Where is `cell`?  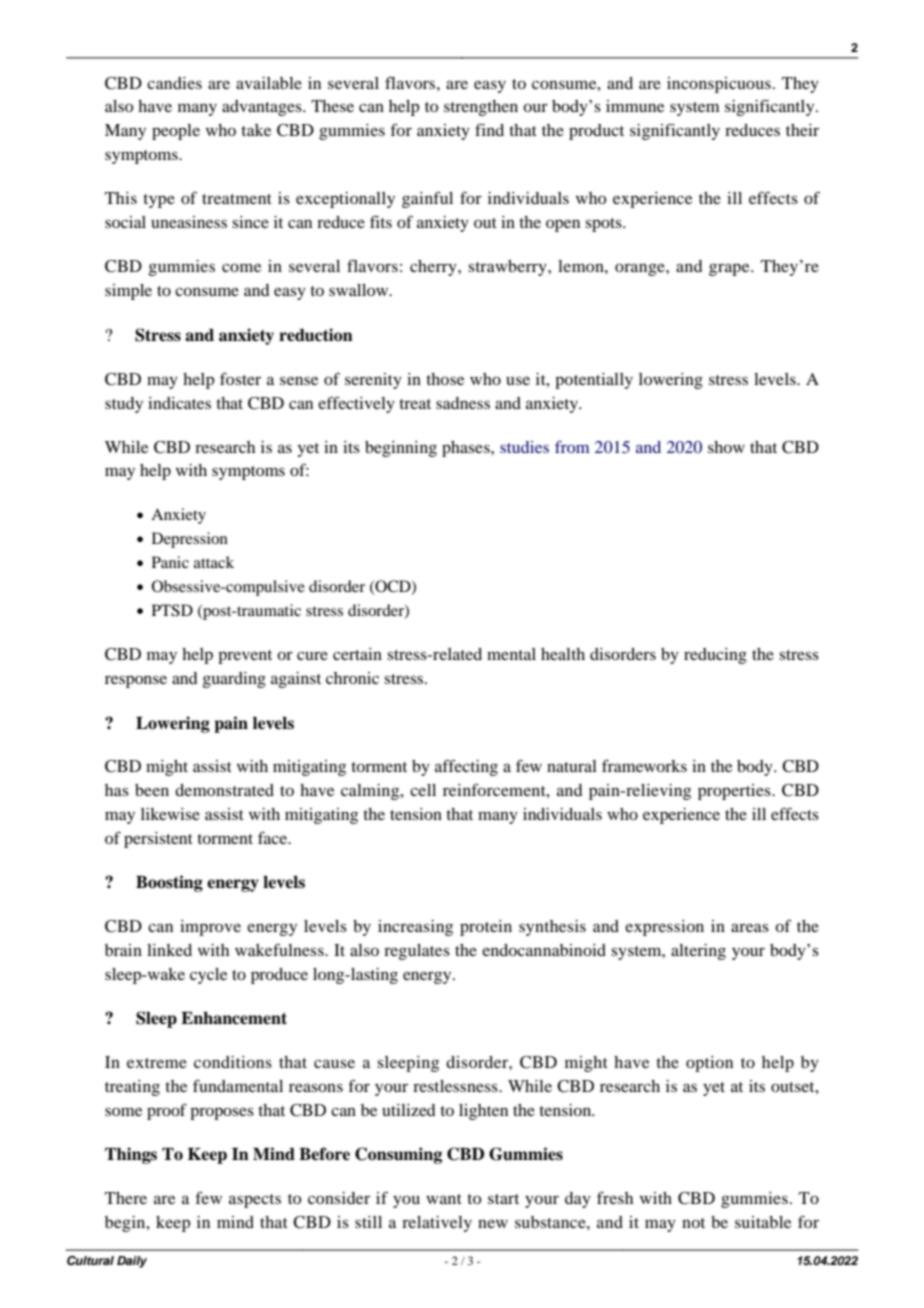
cell is located at coordinates (423, 790).
